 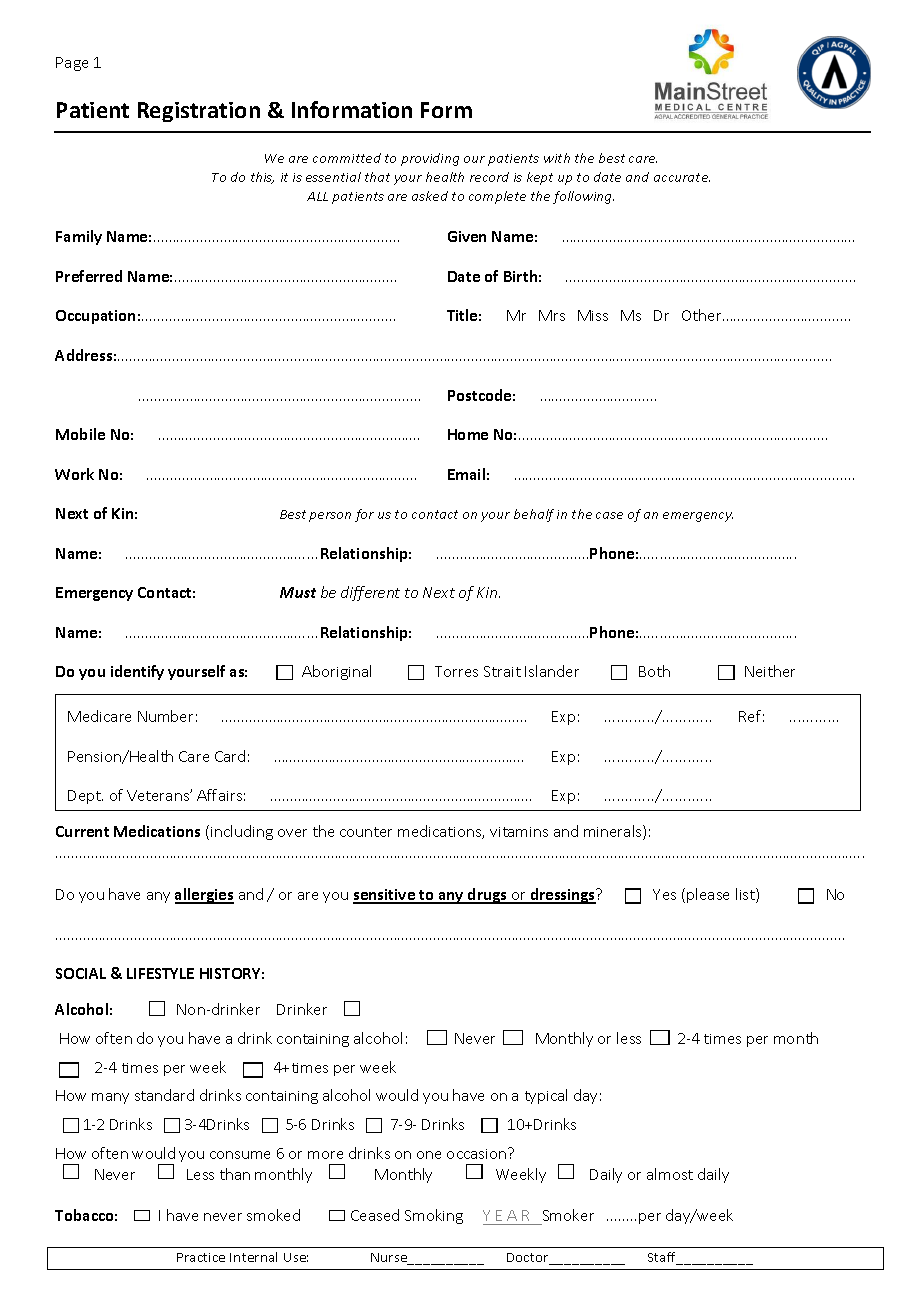 What do you see at coordinates (468, 434) in the screenshot?
I see `Home` at bounding box center [468, 434].
